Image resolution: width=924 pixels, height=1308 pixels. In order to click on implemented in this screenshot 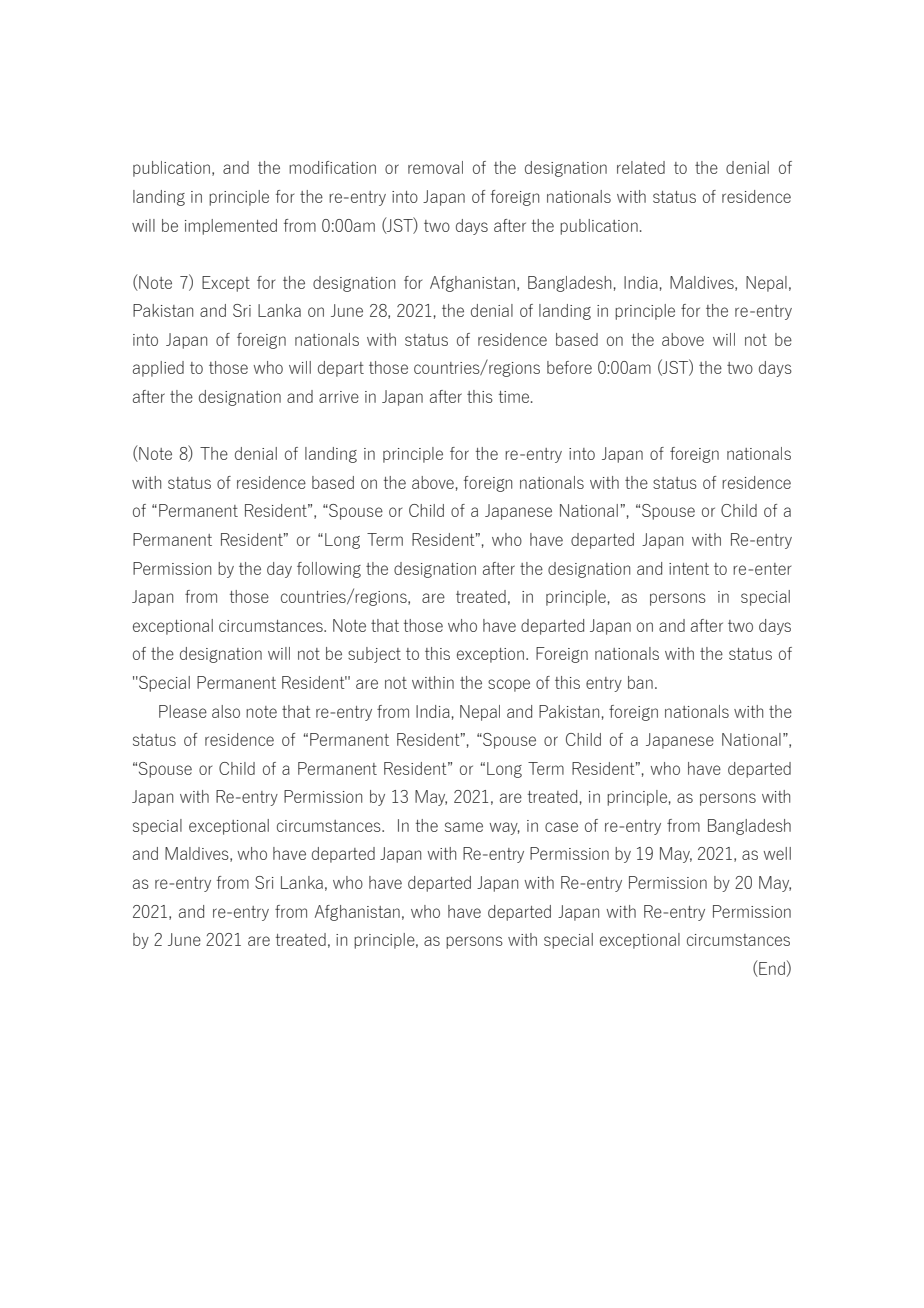, I will do `click(231, 227)`.
